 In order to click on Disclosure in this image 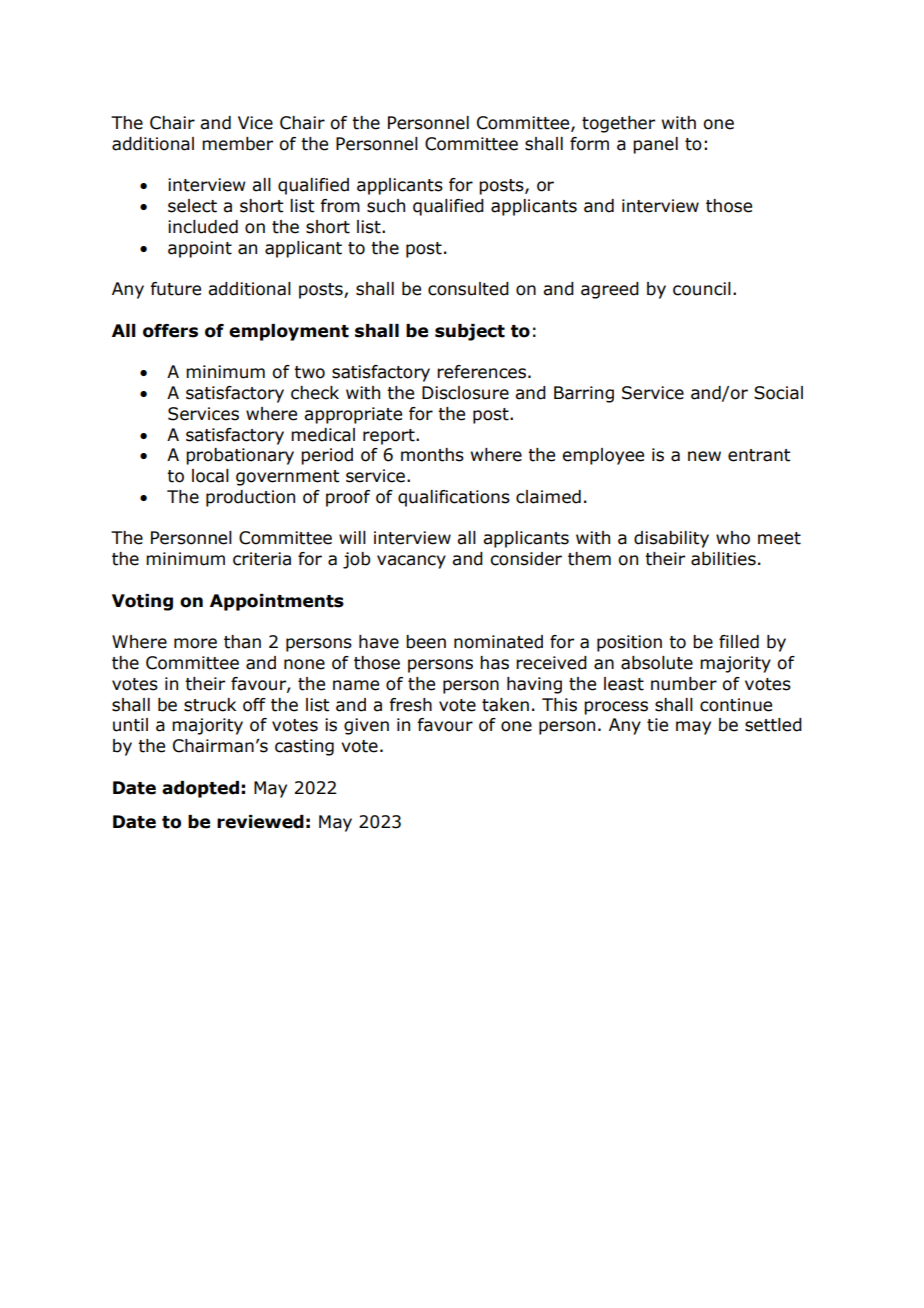, I will do `click(465, 393)`.
